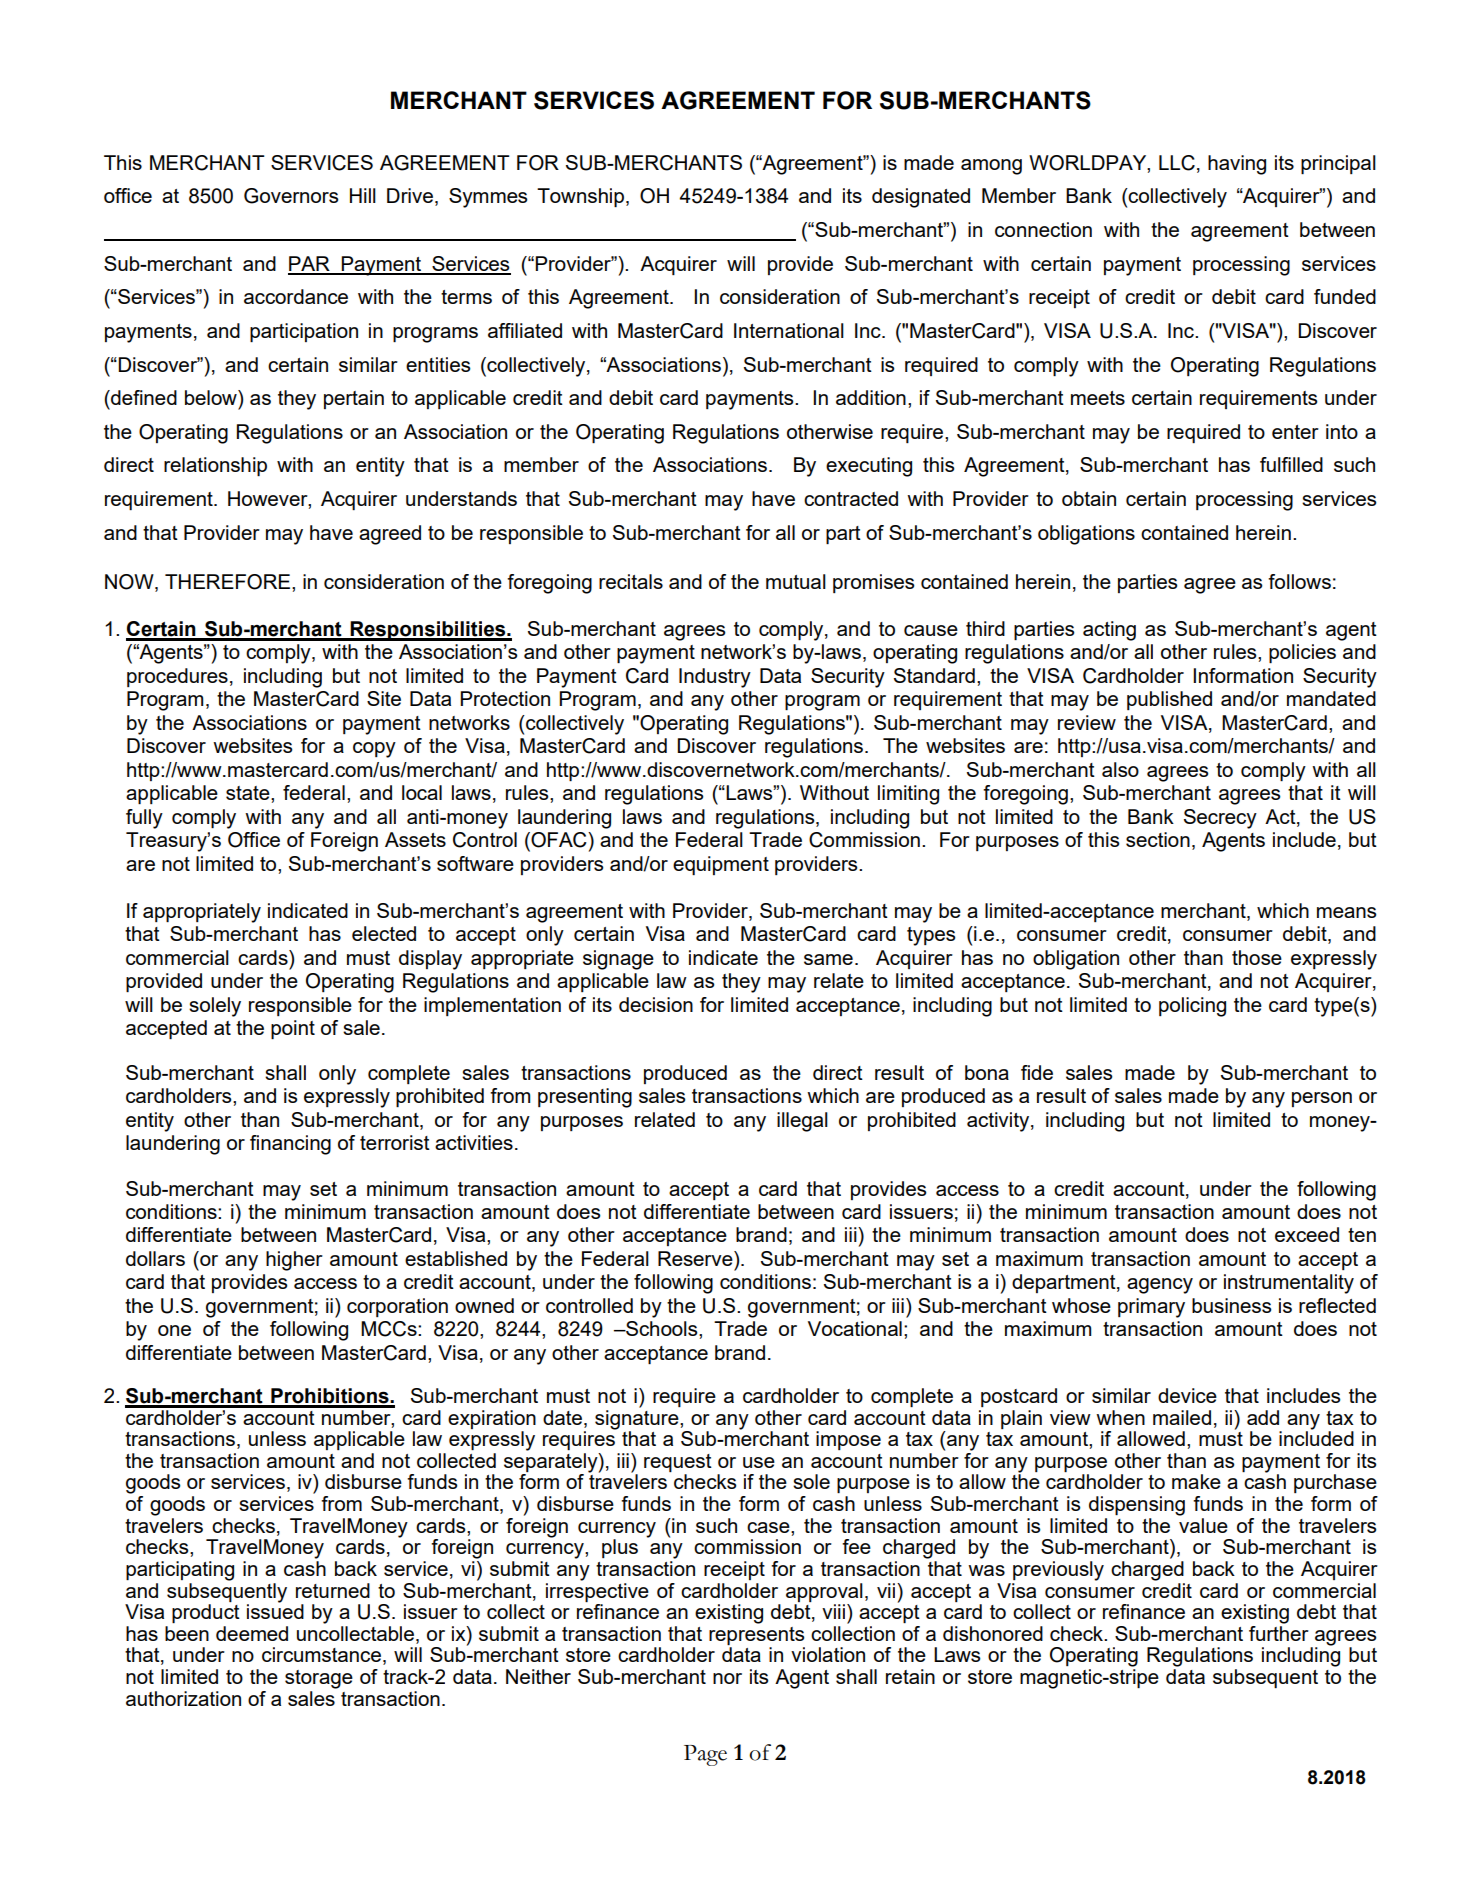 The height and width of the page is (1902, 1470). I want to click on point, so click(293, 1029).
